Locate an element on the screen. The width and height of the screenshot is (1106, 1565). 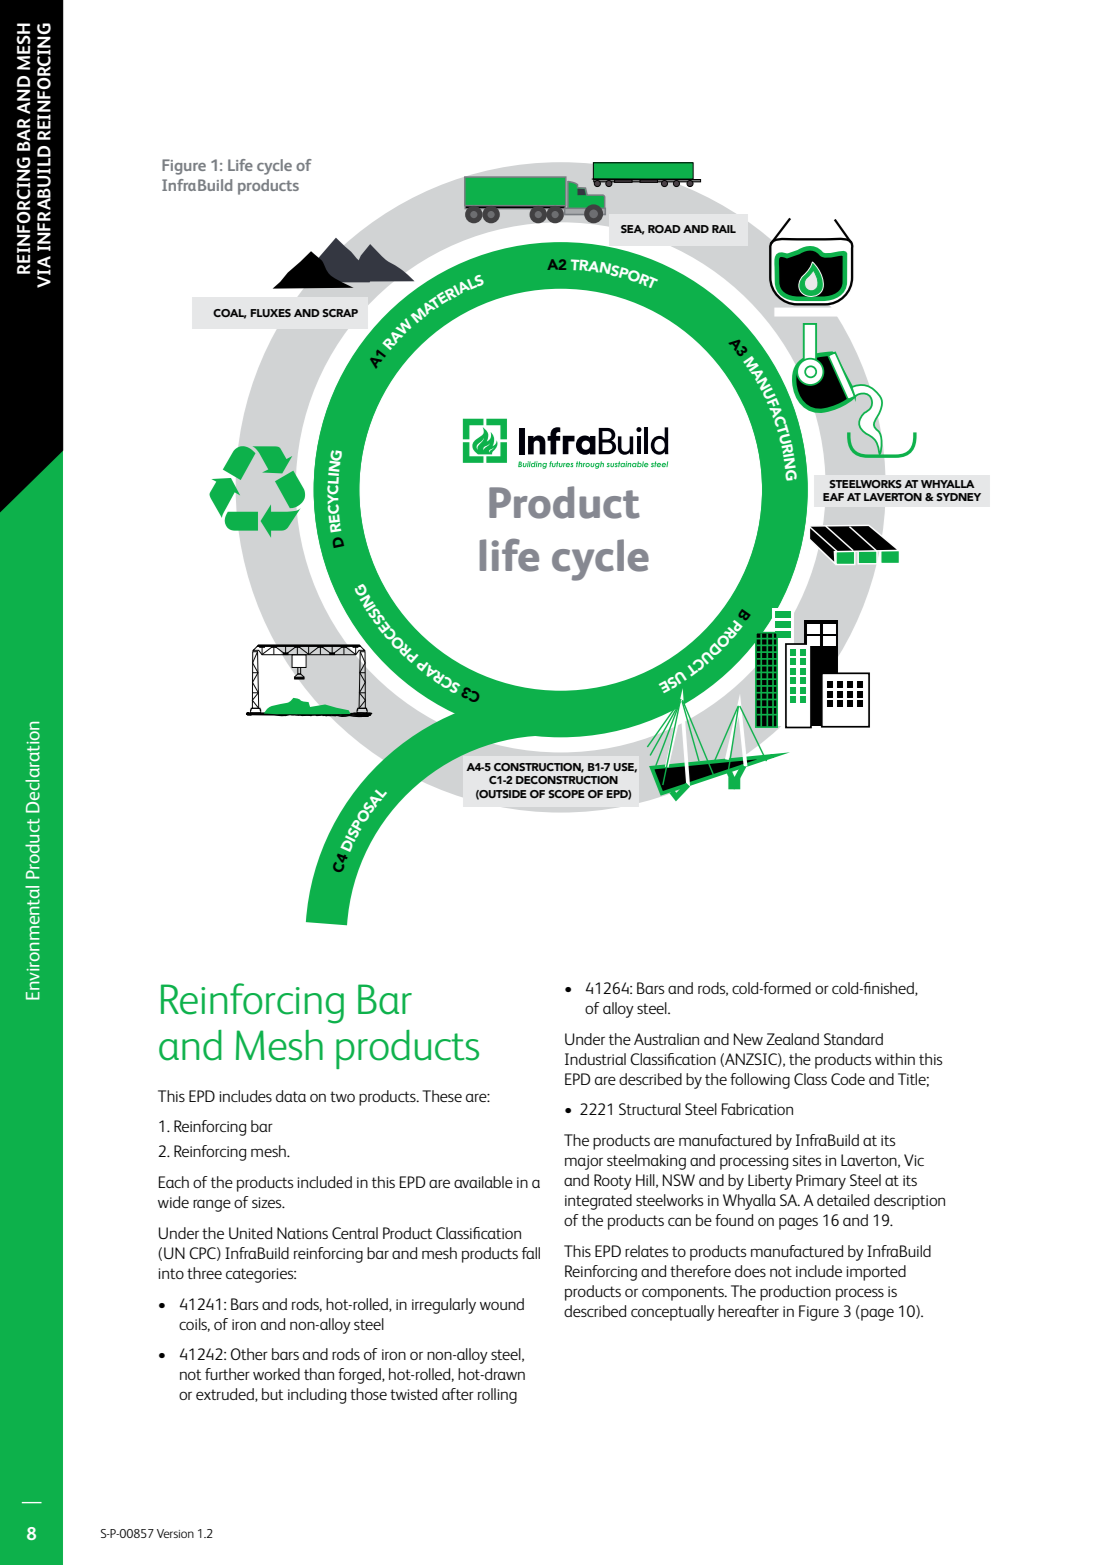
SEA is located at coordinates (633, 230).
